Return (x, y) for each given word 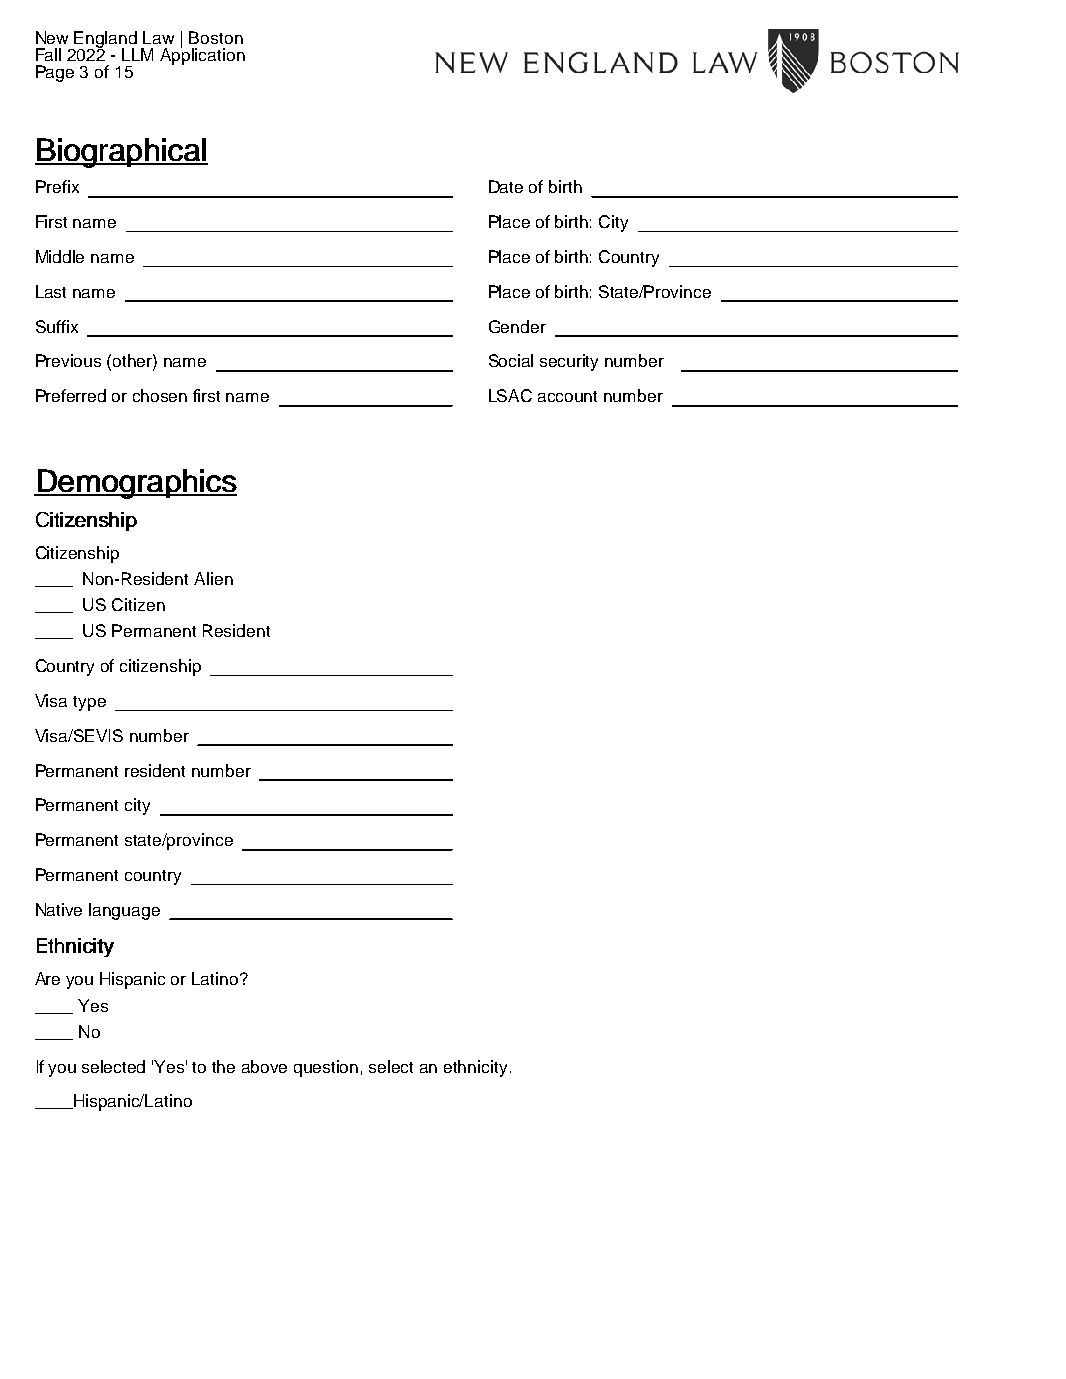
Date (506, 186)
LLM (137, 54)
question (326, 1068)
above (264, 1066)
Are (47, 978)
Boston (216, 37)
